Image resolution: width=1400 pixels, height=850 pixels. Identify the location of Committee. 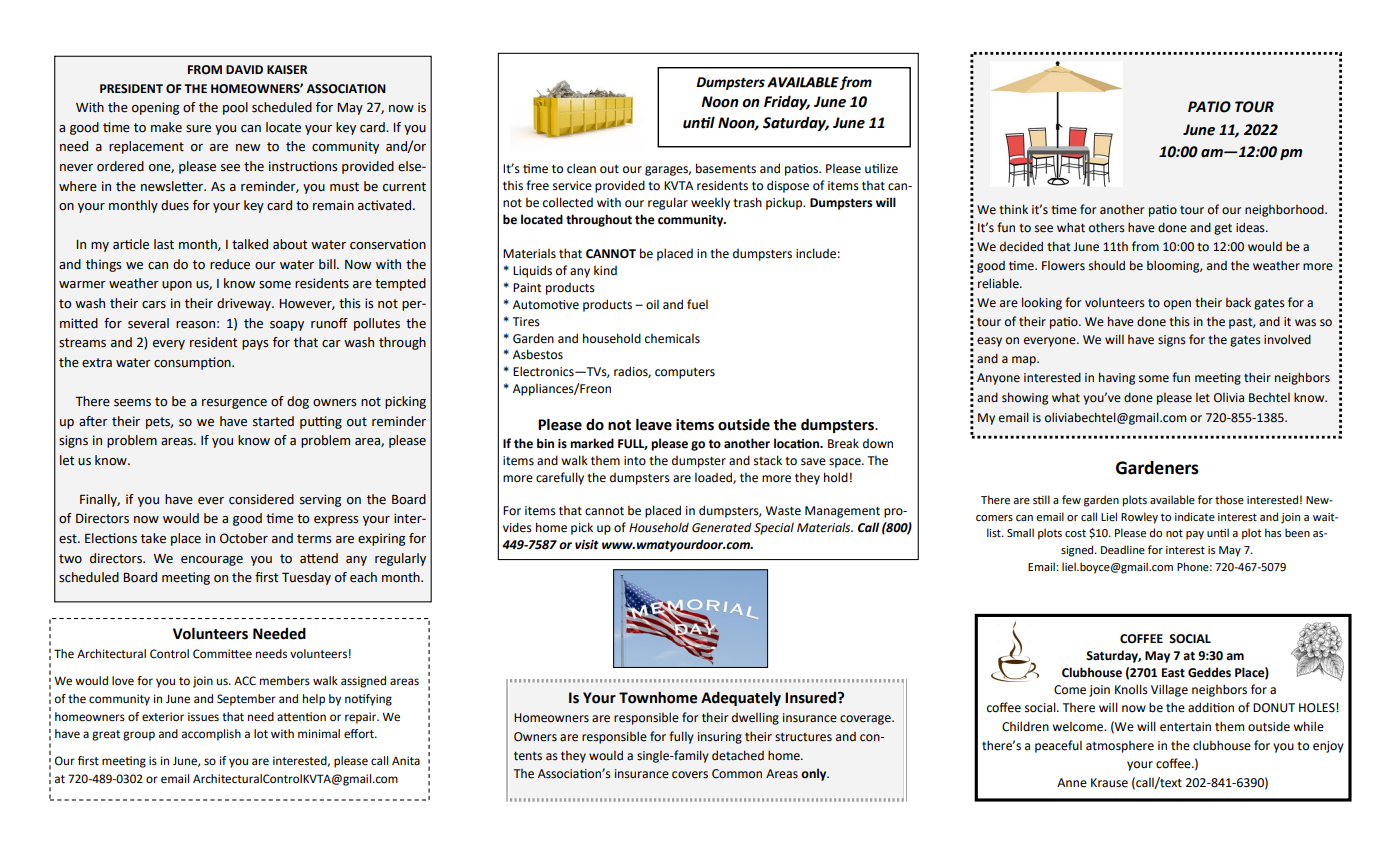
(222, 654).
